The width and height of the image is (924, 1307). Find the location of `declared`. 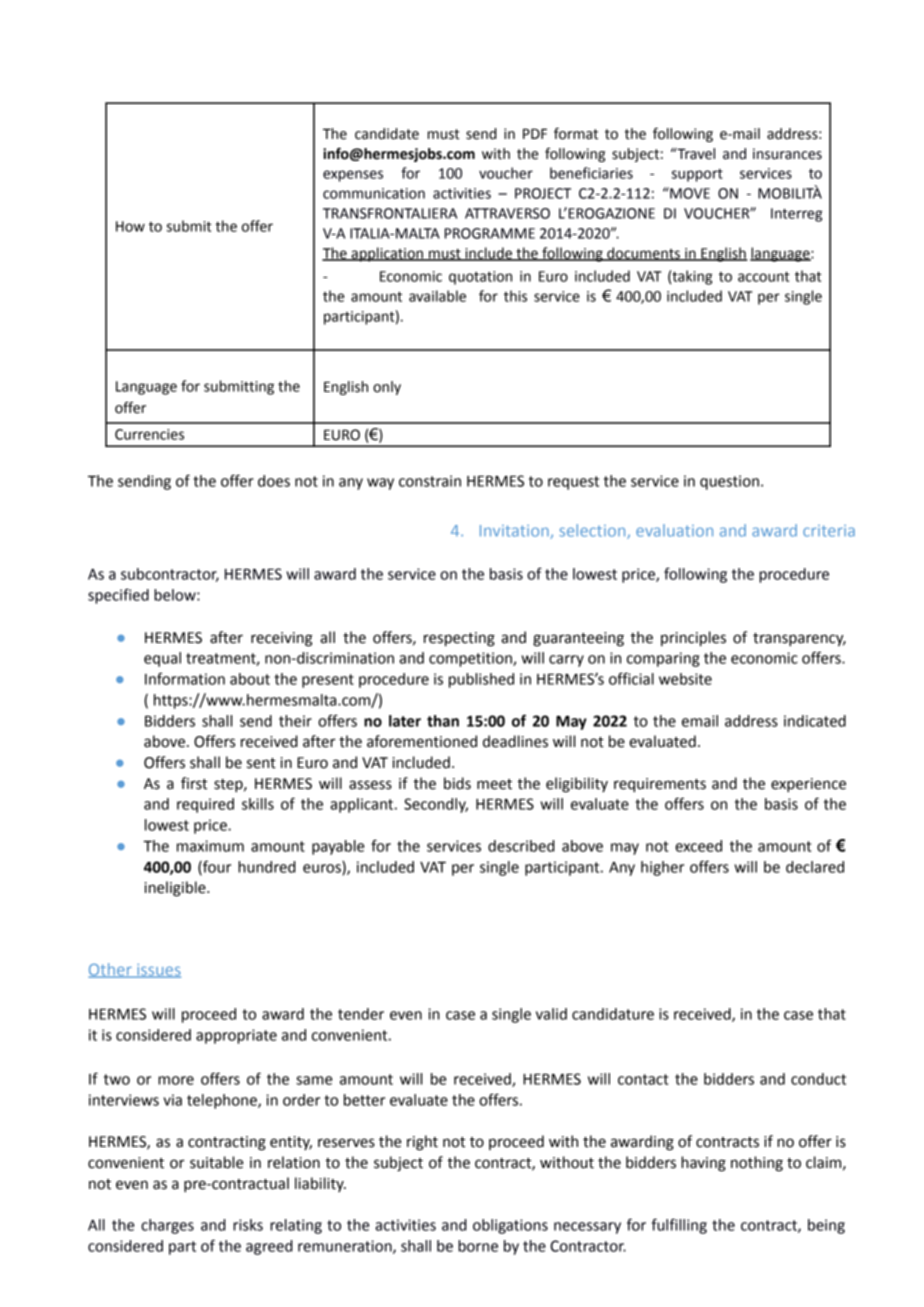

declared is located at coordinates (815, 867).
